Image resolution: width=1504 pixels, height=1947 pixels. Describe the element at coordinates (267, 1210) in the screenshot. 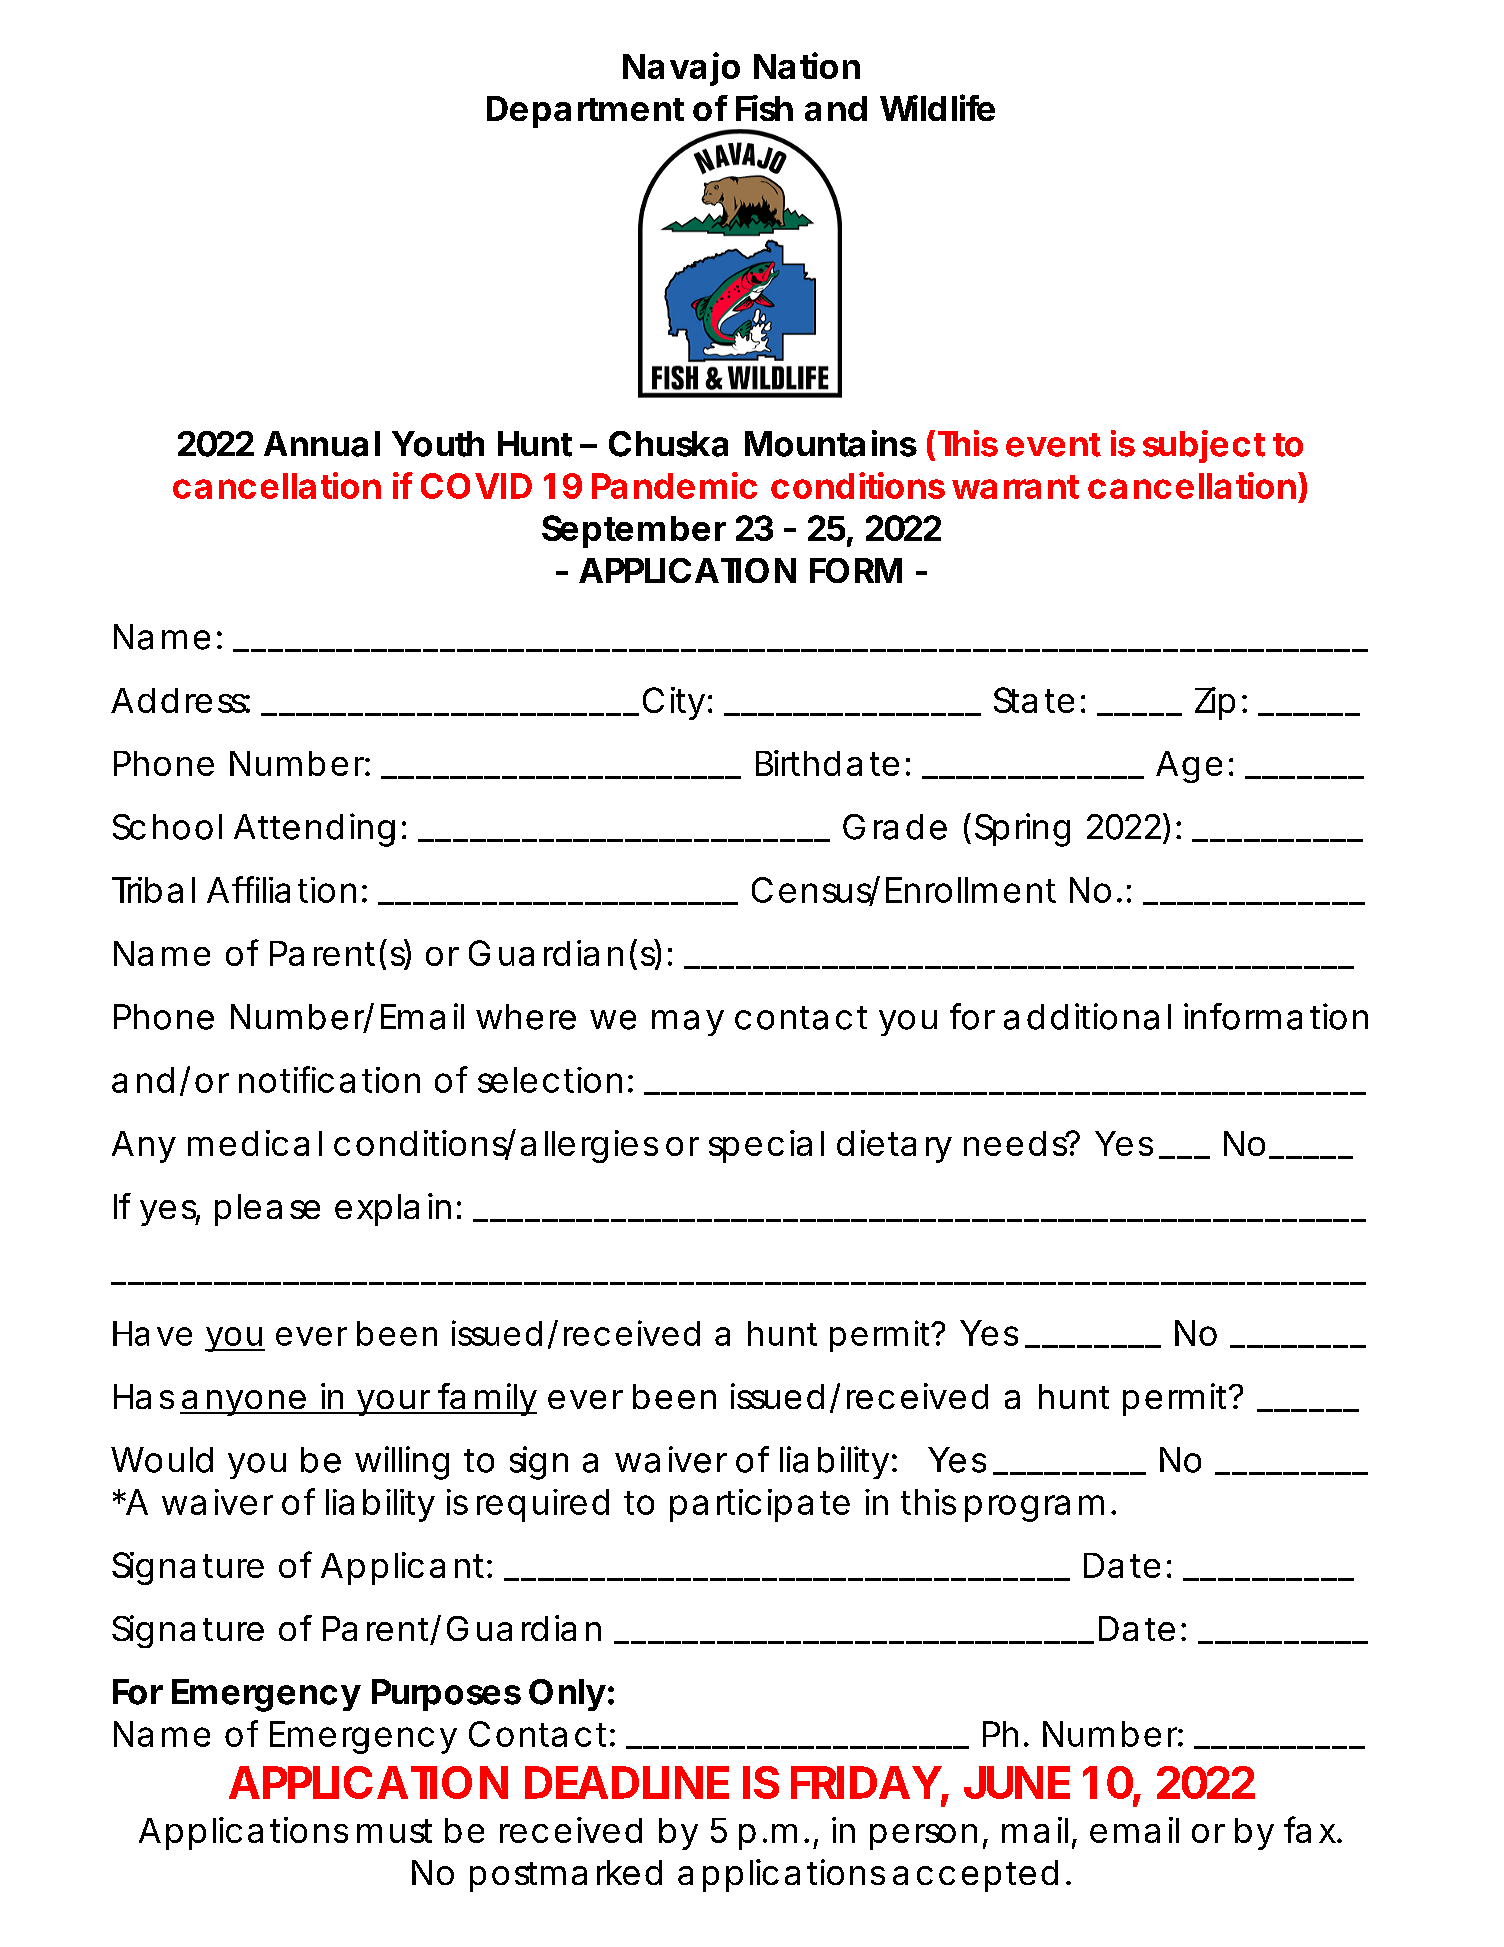

I see `please` at that location.
